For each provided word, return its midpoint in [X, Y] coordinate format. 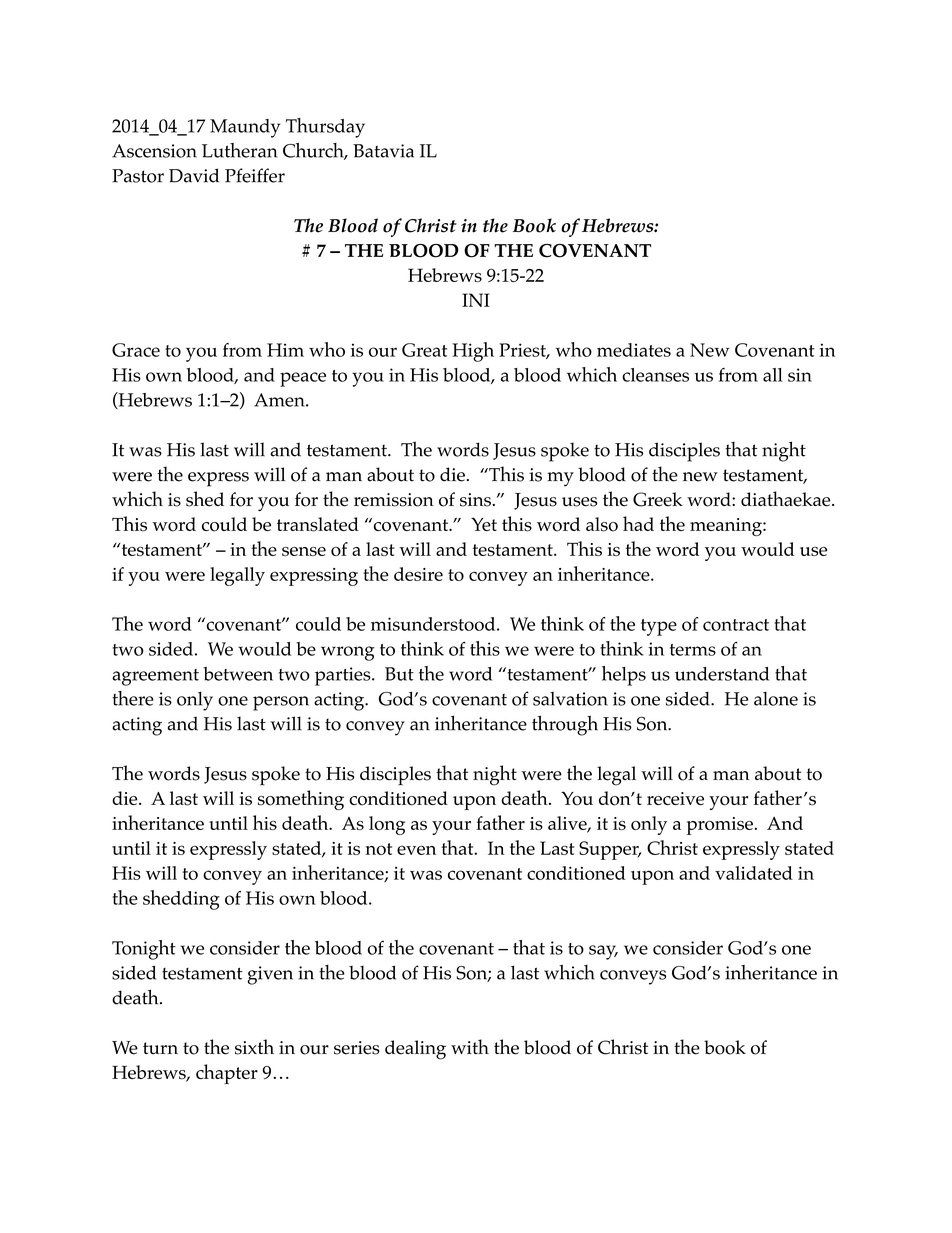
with [470, 1046]
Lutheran [239, 150]
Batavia [383, 151]
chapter [227, 1074]
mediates [634, 350]
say [603, 952]
